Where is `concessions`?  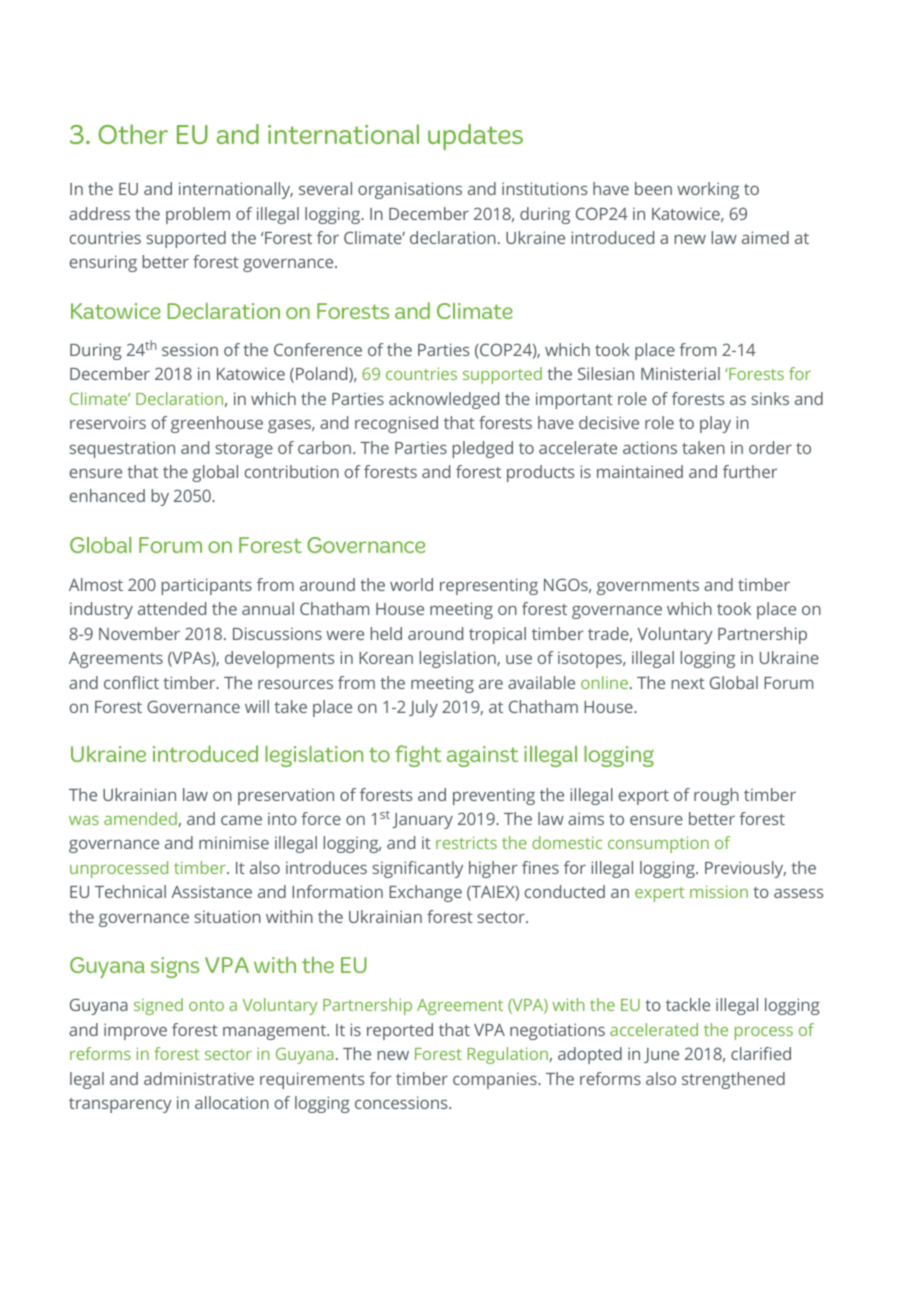 concessions is located at coordinates (402, 1102).
